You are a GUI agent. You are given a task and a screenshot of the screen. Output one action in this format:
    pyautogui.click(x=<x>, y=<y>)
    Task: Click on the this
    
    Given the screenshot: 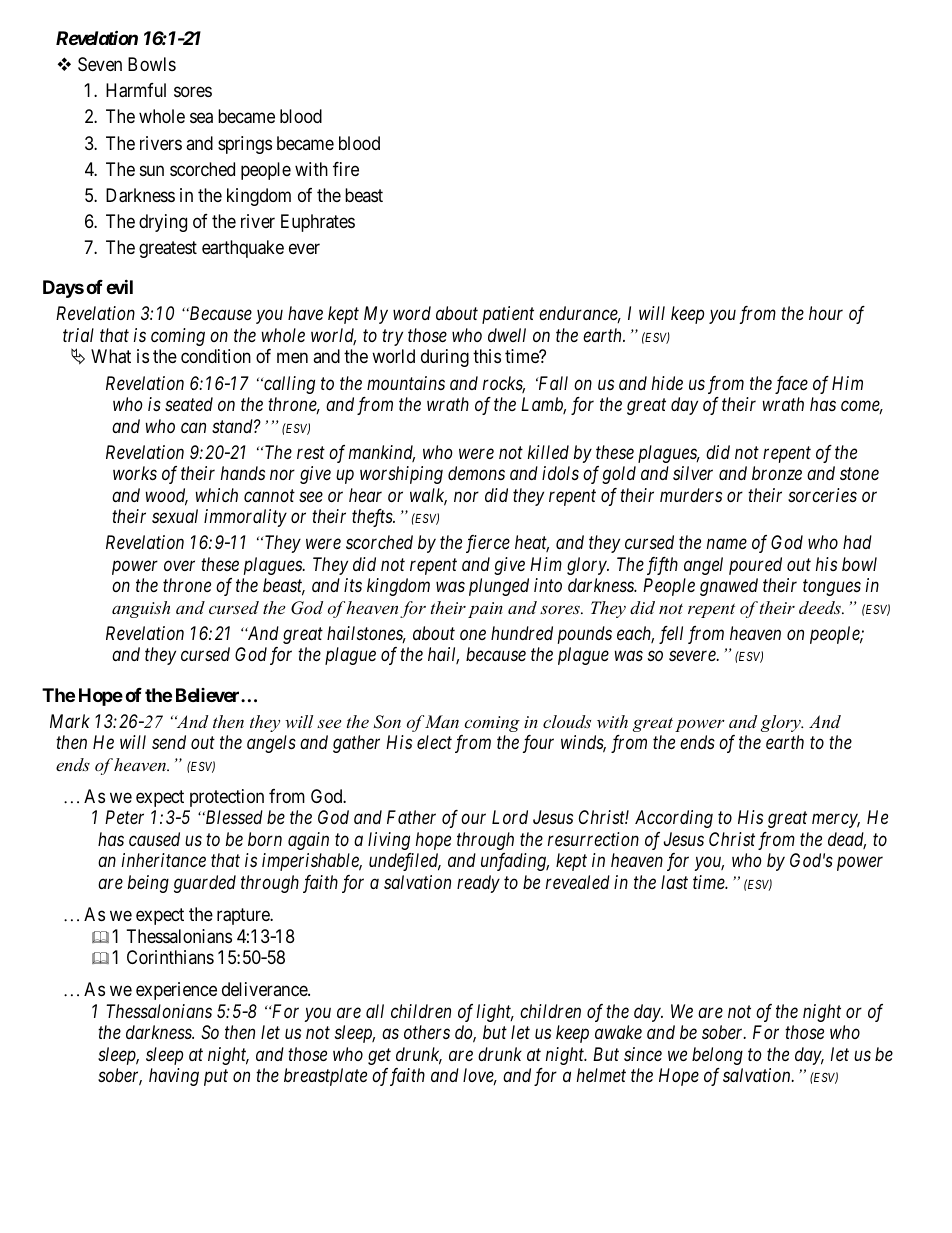 What is the action you would take?
    pyautogui.click(x=487, y=356)
